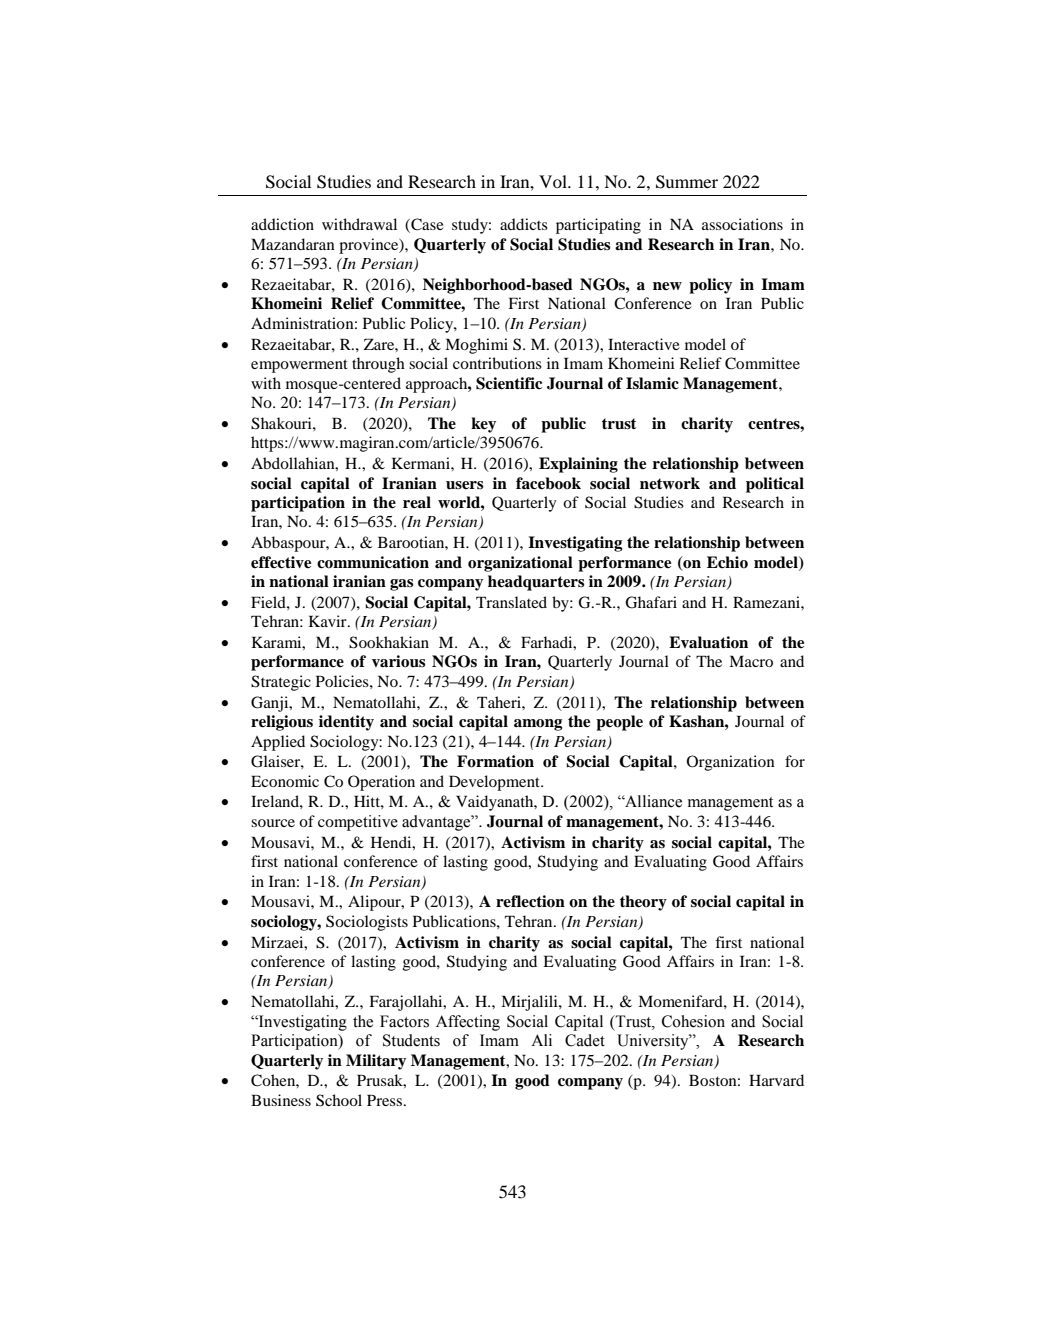  What do you see at coordinates (381, 783) in the document?
I see `Operation` at bounding box center [381, 783].
